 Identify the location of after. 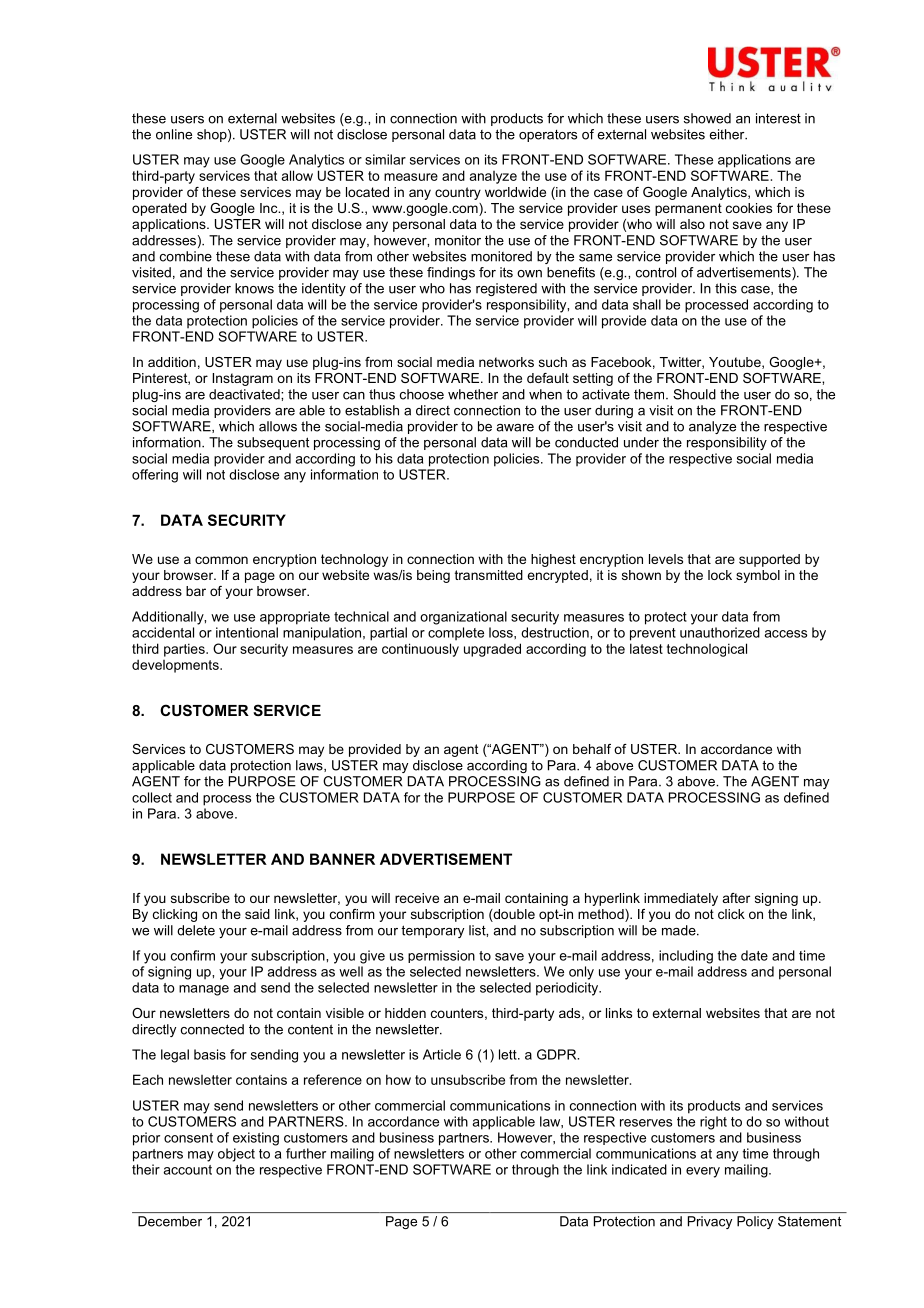
(736, 898).
